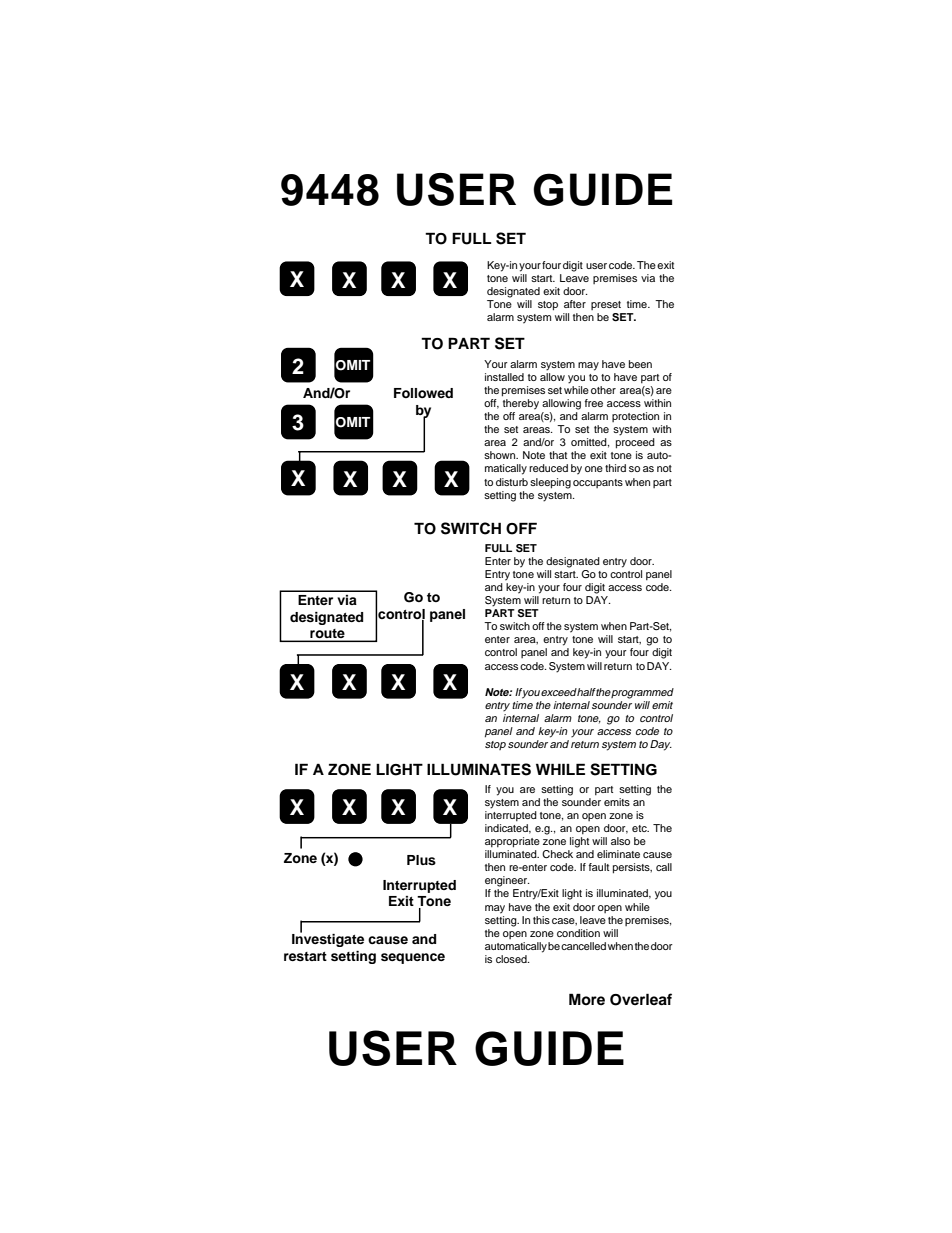 The height and width of the page is (1233, 952). Describe the element at coordinates (504, 377) in the page. I see `installed` at that location.
